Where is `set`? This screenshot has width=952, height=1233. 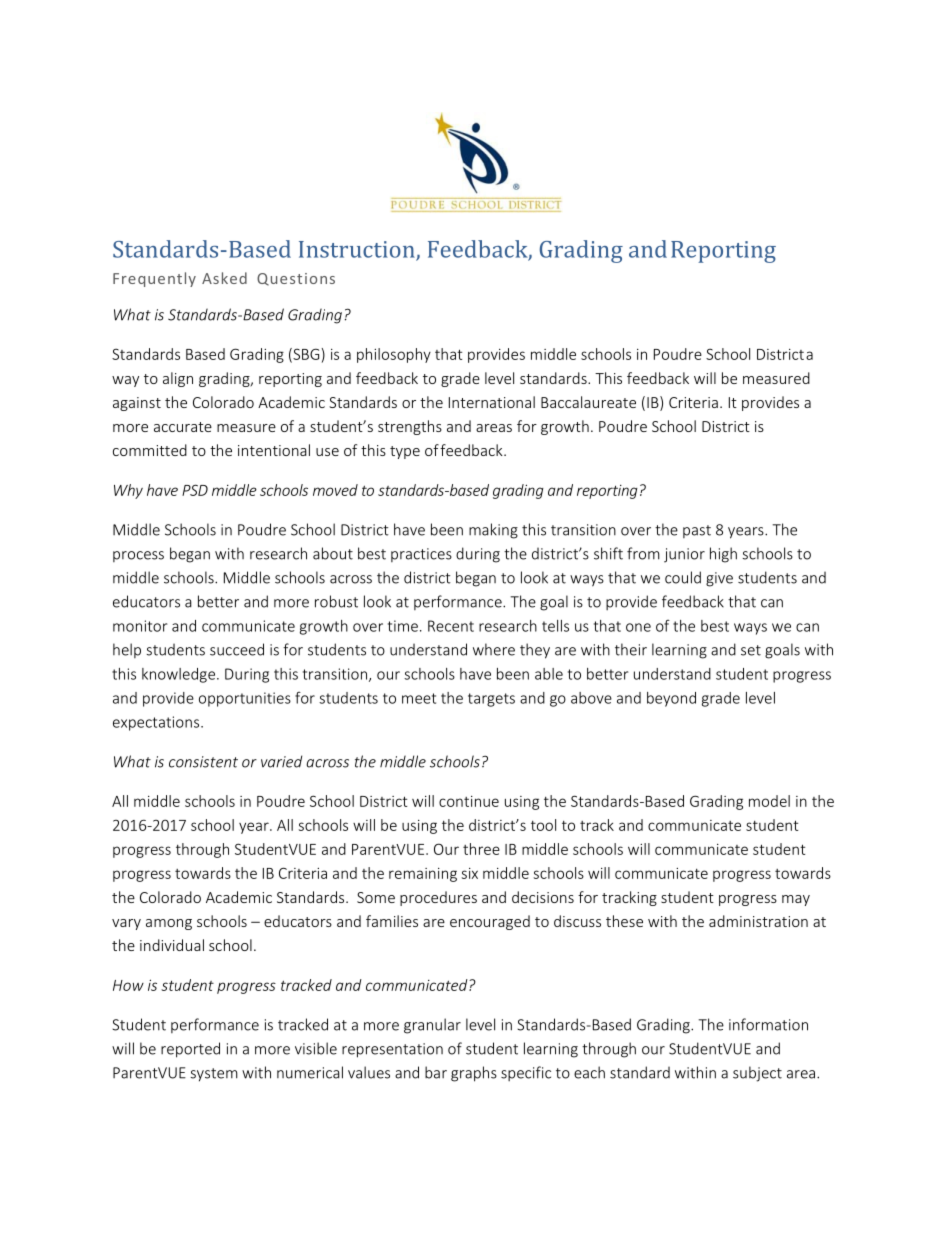 set is located at coordinates (751, 650).
